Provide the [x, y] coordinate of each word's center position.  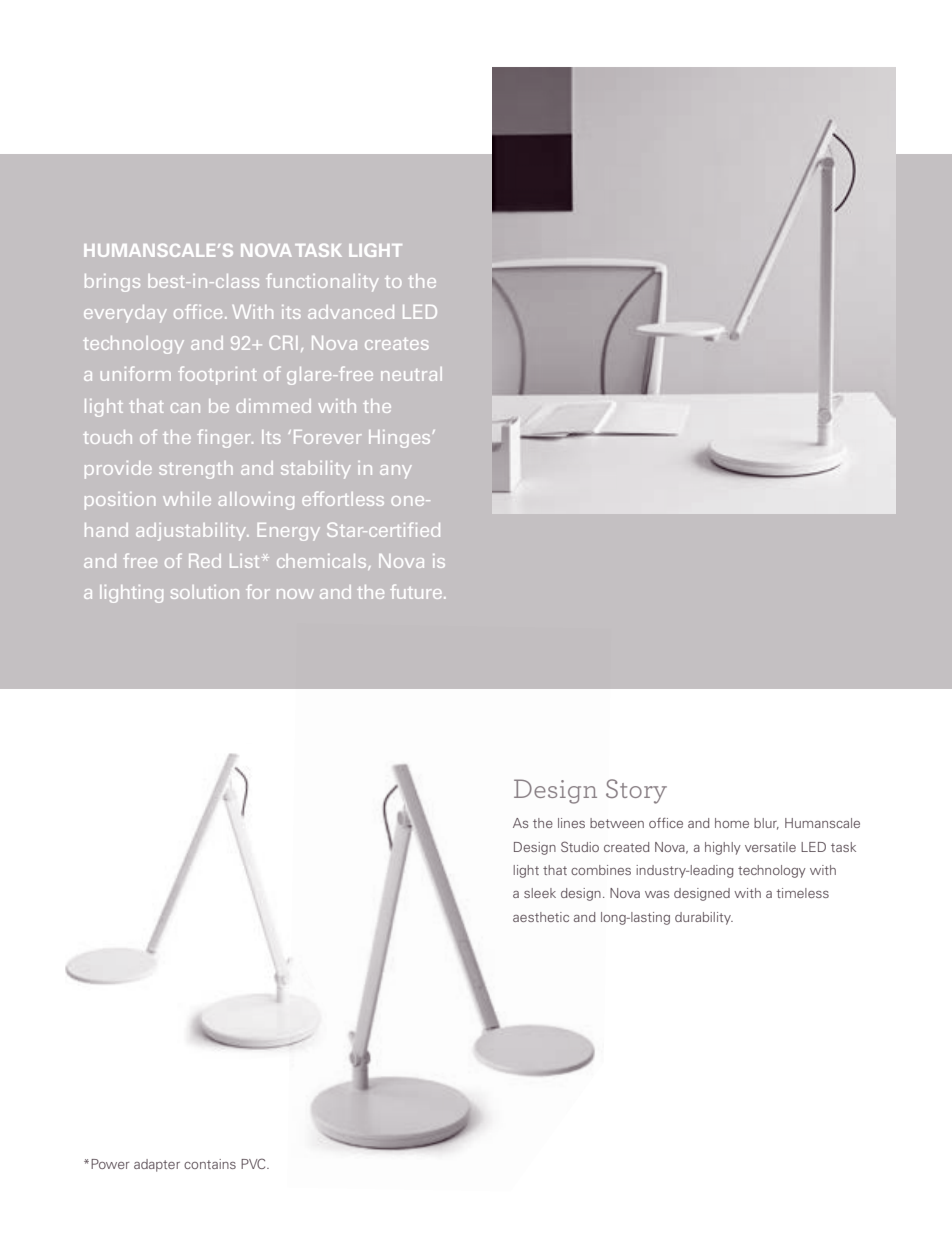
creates [396, 344]
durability [704, 918]
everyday [125, 314]
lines [571, 823]
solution [205, 592]
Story [636, 791]
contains [210, 1164]
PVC [254, 1163]
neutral [411, 374]
